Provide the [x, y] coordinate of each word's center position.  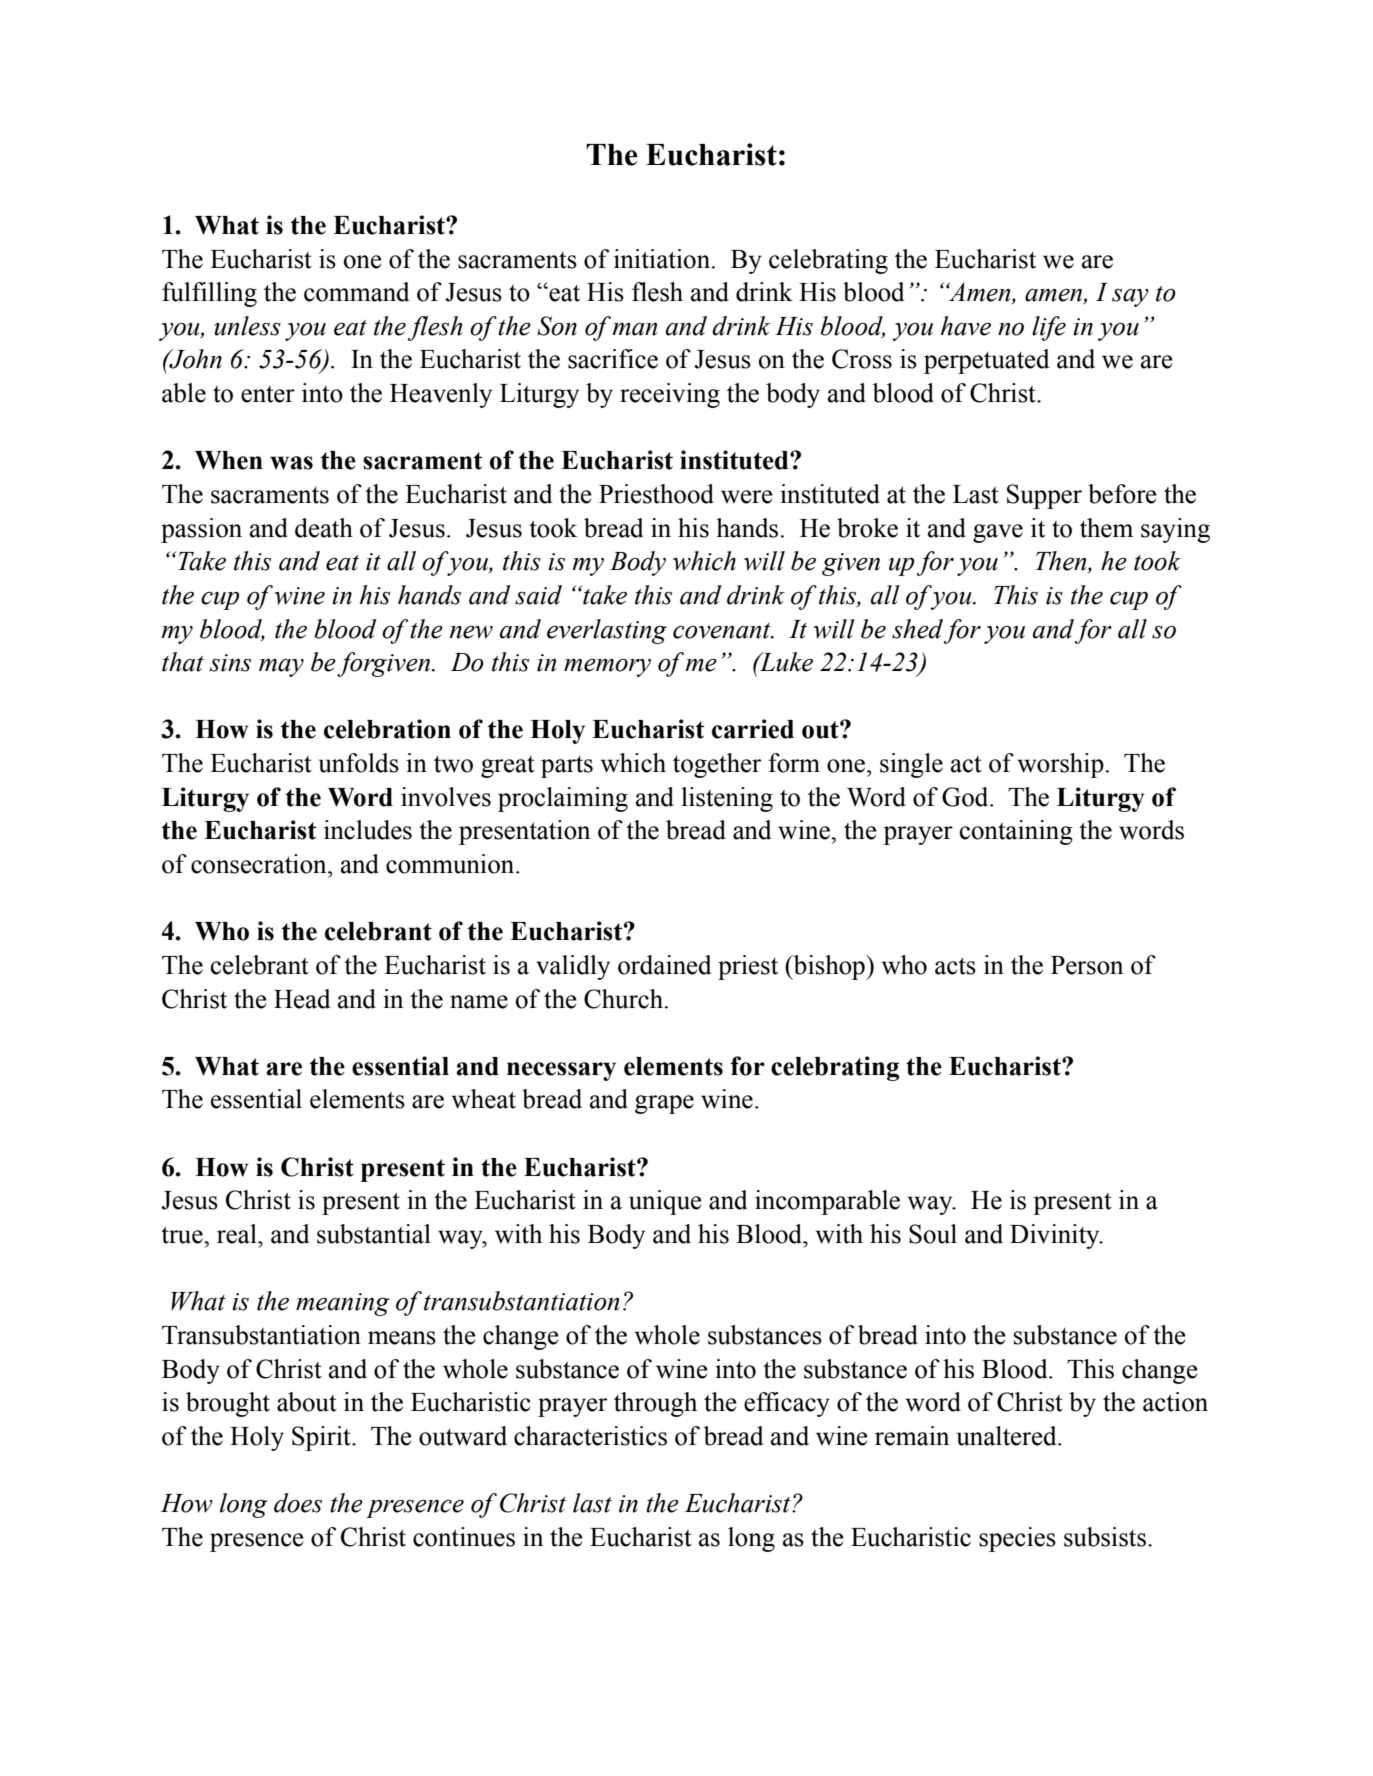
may [281, 668]
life [1049, 328]
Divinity [1056, 1236]
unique [665, 1202]
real [238, 1234]
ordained [664, 965]
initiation [663, 259]
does [298, 1503]
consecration [260, 864]
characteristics [590, 1436]
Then [1062, 562]
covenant [723, 631]
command [356, 292]
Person [1087, 965]
